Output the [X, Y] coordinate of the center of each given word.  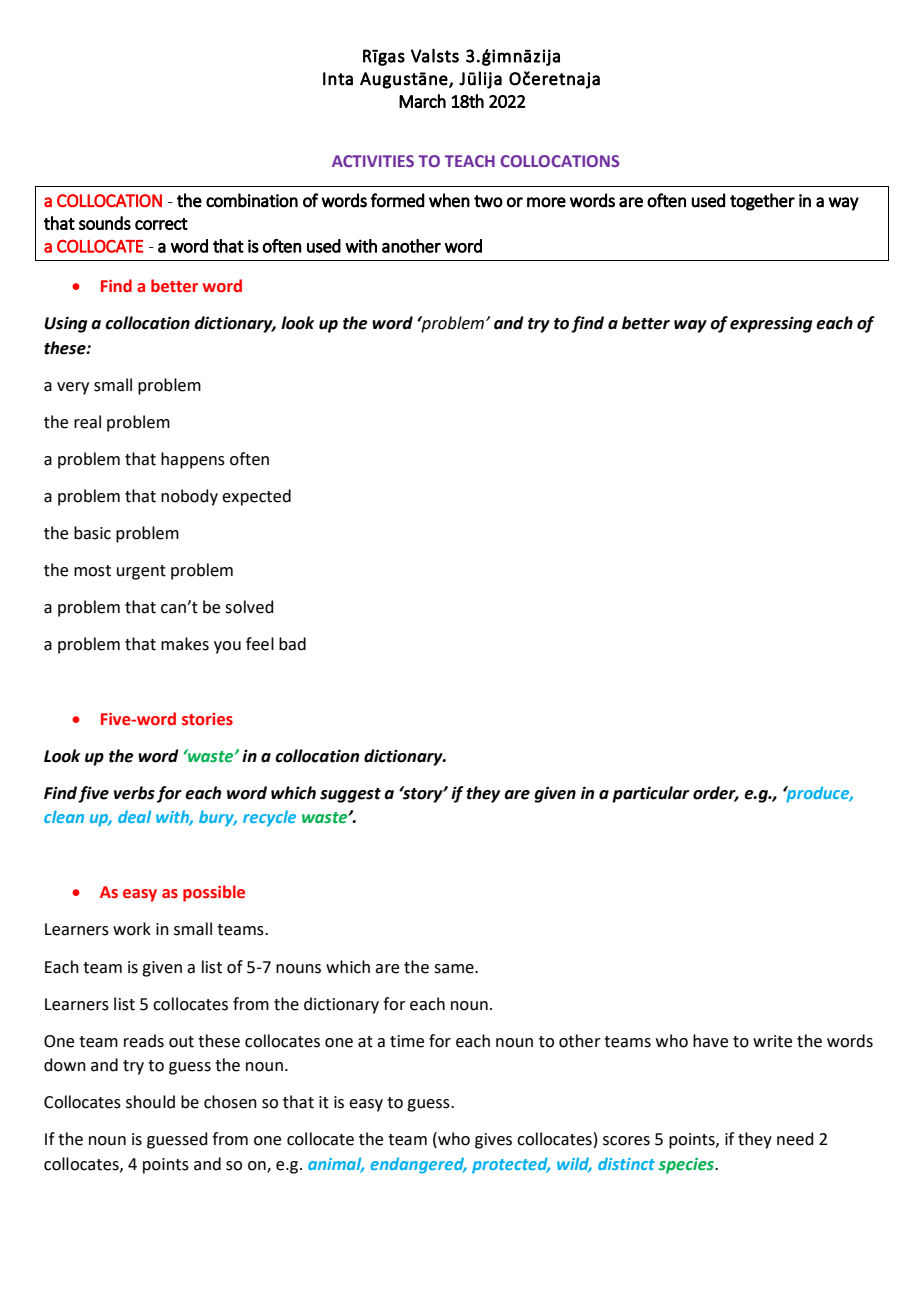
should [150, 1102]
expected [256, 497]
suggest [350, 795]
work [132, 929]
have [710, 1041]
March [422, 101]
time [407, 1041]
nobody [189, 497]
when [449, 200]
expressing [771, 324]
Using [65, 324]
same [455, 969]
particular [650, 794]
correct [161, 224]
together [762, 202]
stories [207, 719]
